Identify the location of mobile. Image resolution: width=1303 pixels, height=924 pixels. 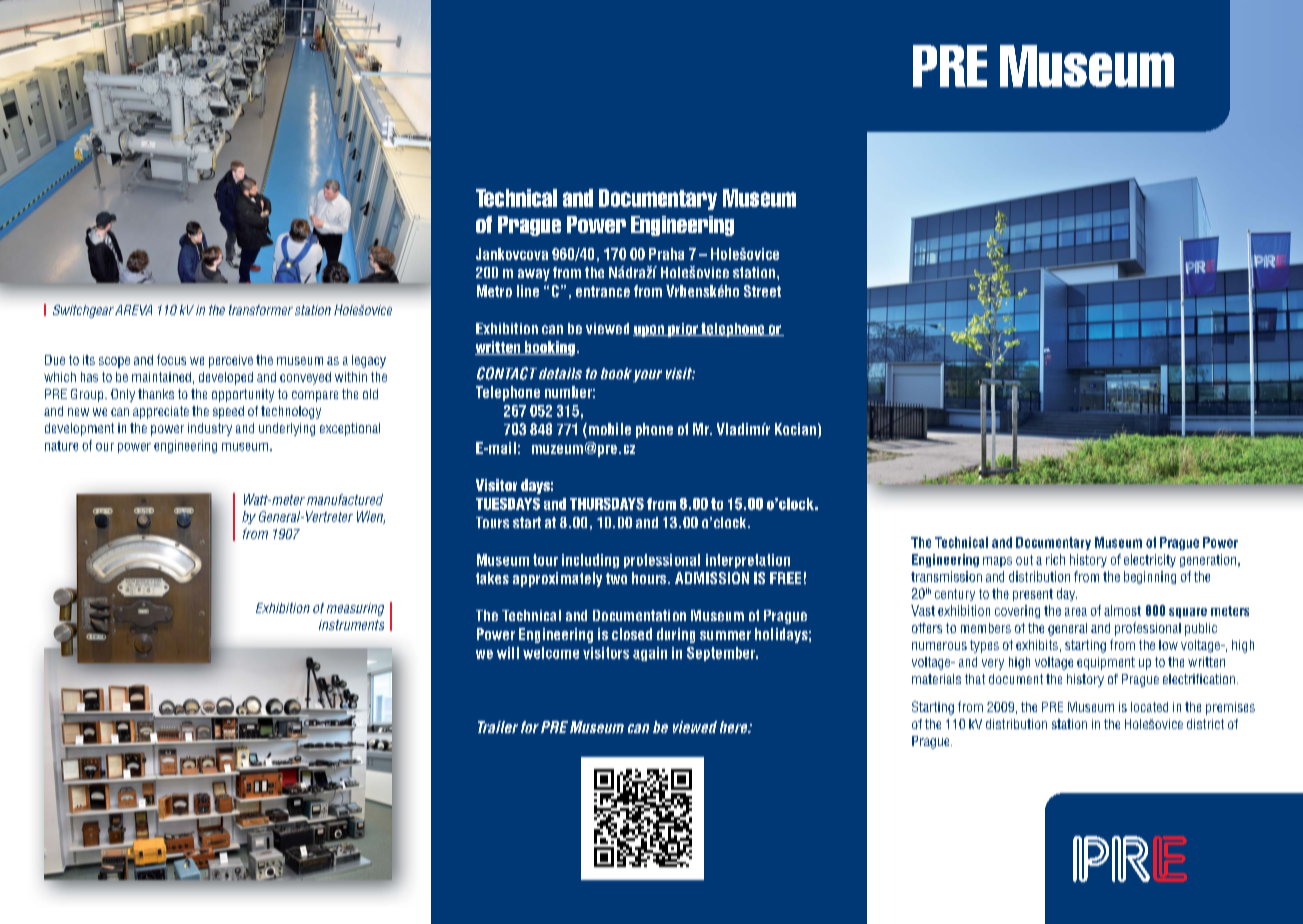
(608, 430).
